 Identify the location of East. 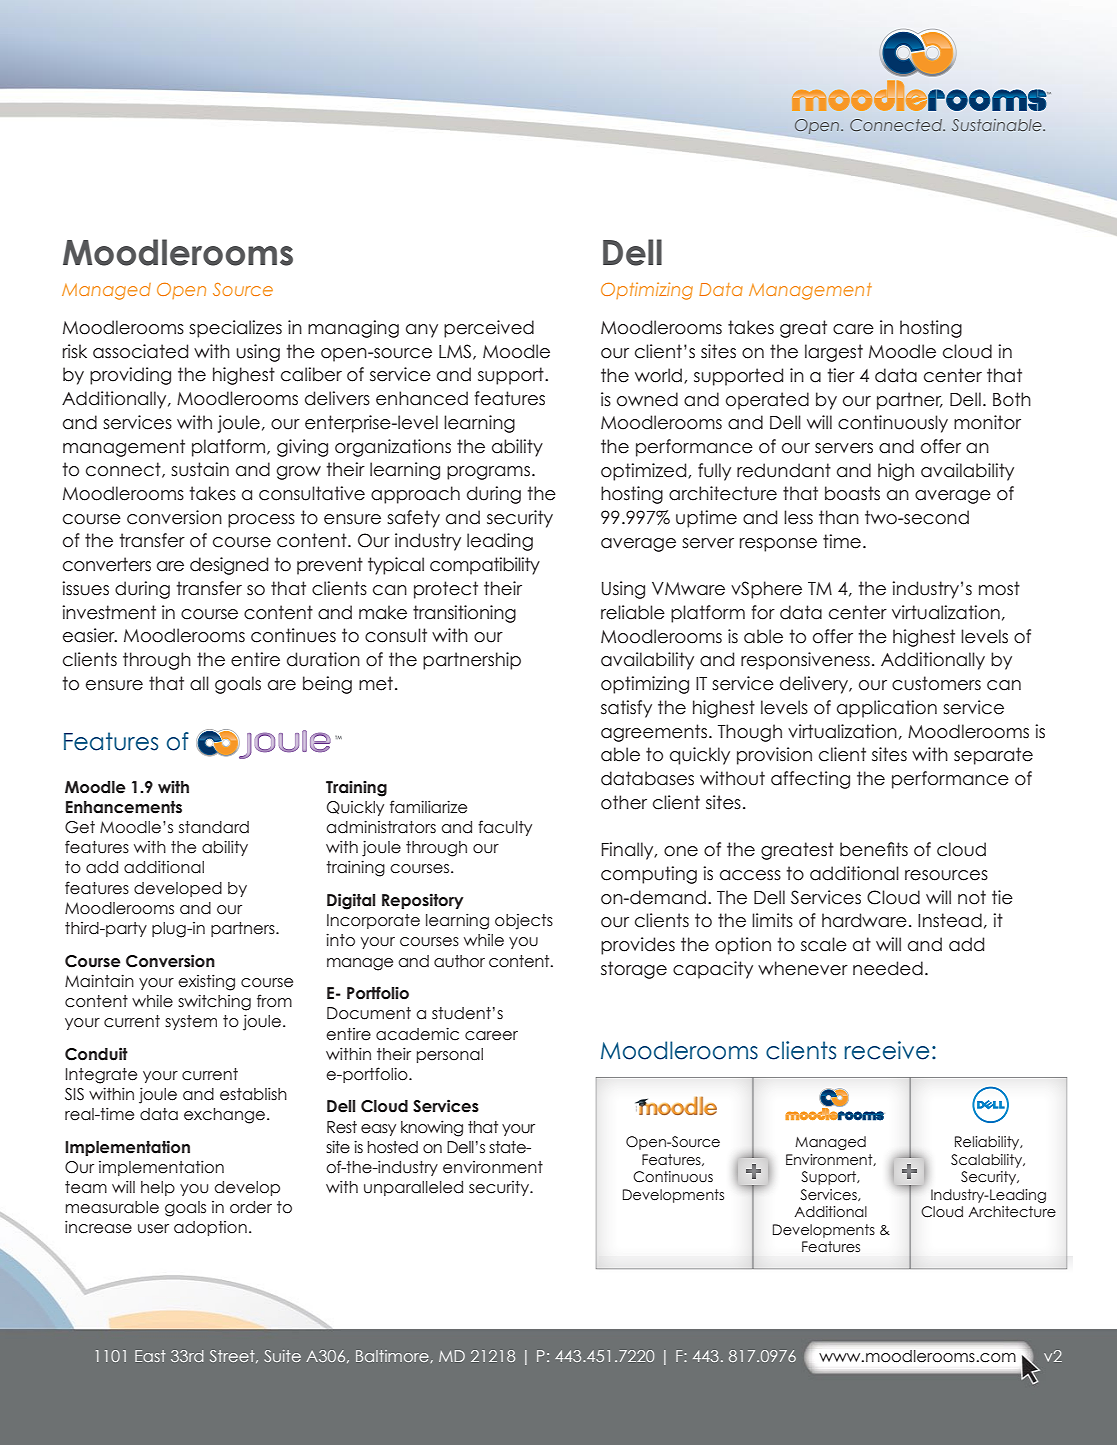
(150, 1356).
